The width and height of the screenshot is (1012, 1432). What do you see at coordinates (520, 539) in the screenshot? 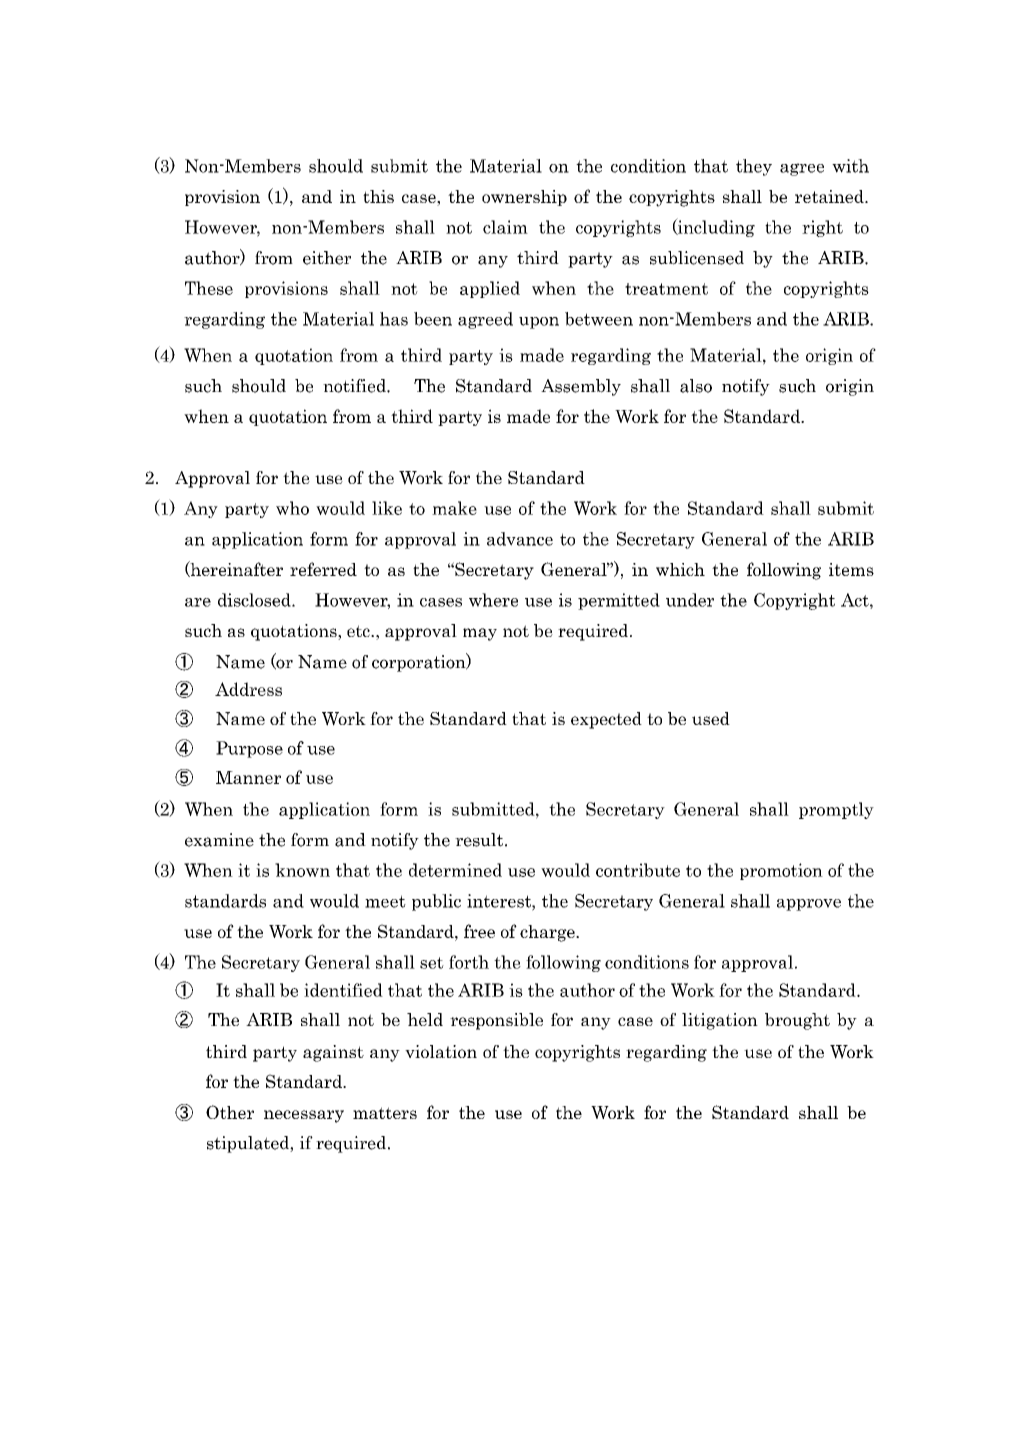
I see `advance` at bounding box center [520, 539].
